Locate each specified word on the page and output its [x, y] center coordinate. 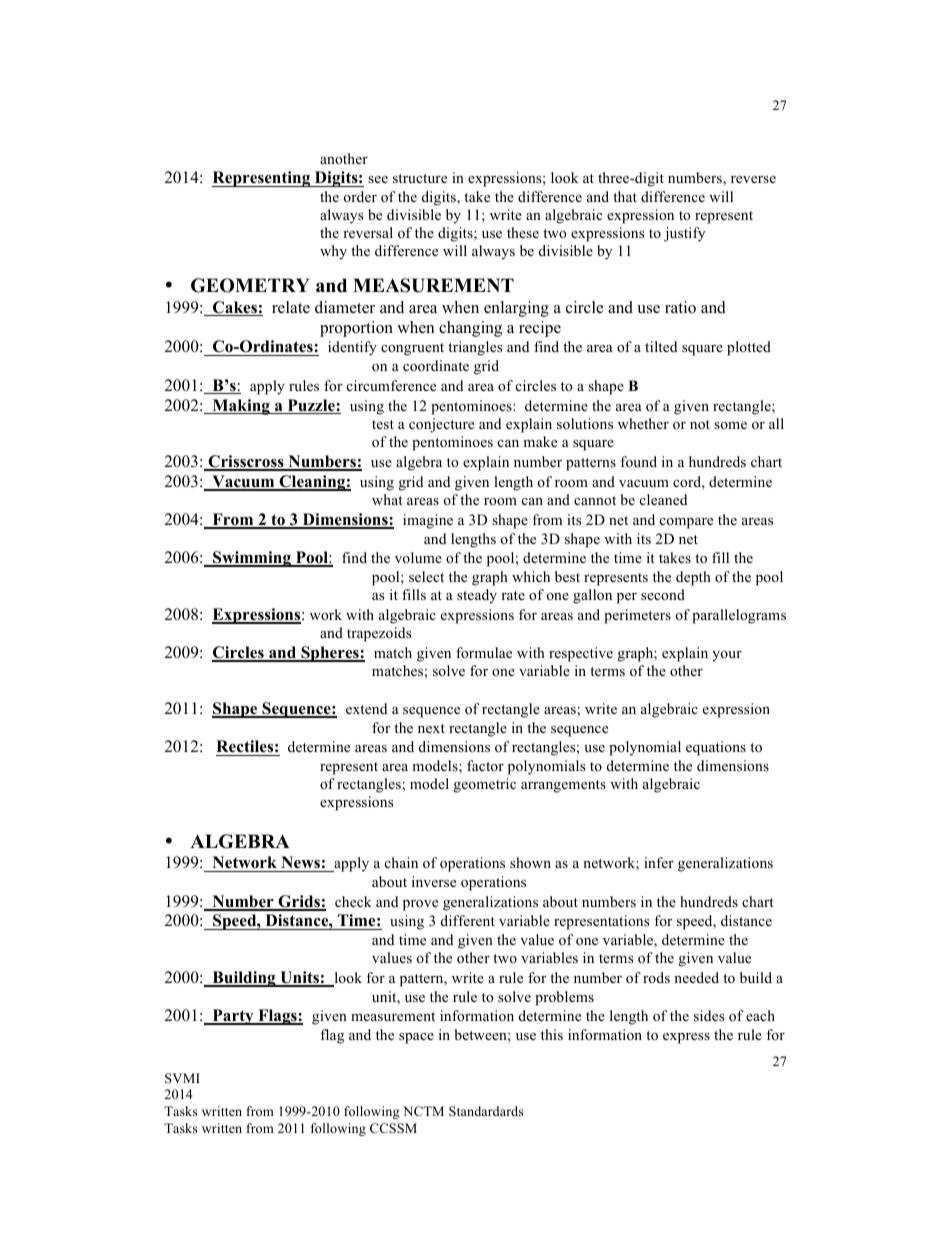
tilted [661, 346]
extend [366, 708]
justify [684, 234]
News [300, 864]
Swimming [252, 559]
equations [716, 748]
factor [485, 765]
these [523, 232]
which [531, 576]
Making [241, 407]
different [468, 920]
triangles [475, 348]
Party [233, 1017]
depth [693, 578]
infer [659, 862]
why [333, 252]
